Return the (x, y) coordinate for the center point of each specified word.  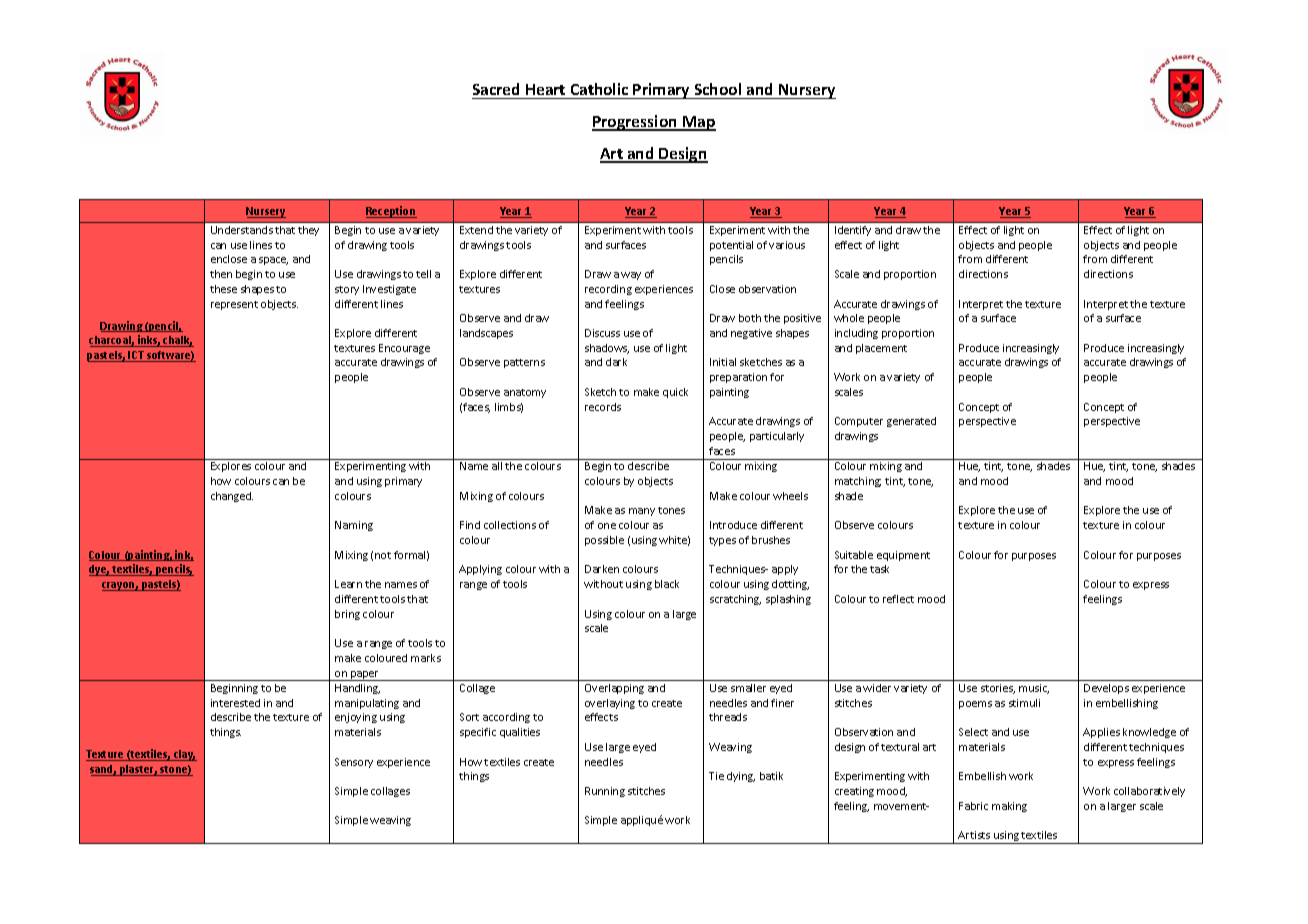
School (718, 89)
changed (232, 497)
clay (184, 755)
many (642, 512)
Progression (635, 123)
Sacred (496, 89)
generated (911, 422)
